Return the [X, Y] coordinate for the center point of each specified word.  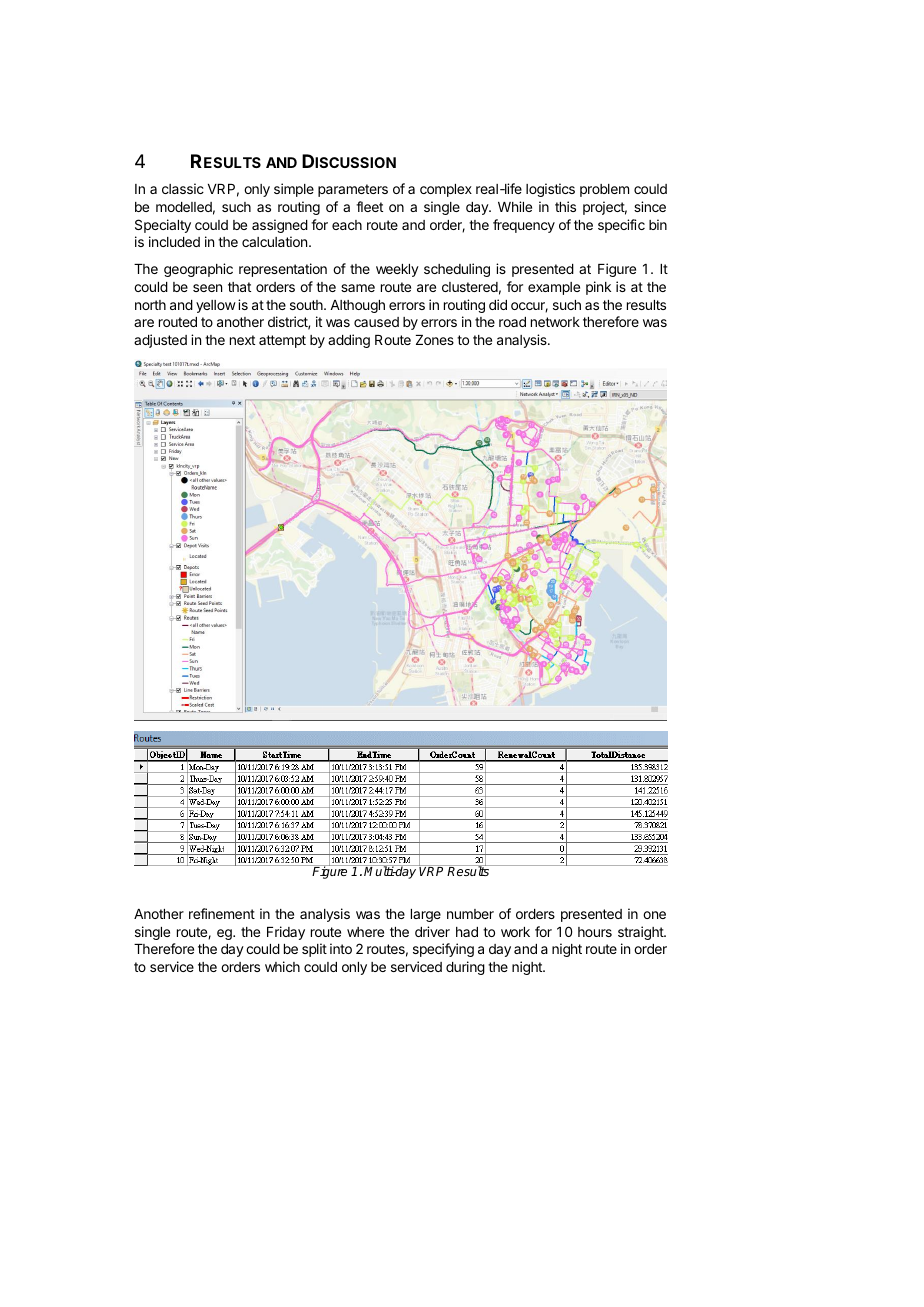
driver [432, 931]
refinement [222, 913]
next [242, 340]
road [512, 322]
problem [604, 190]
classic [183, 188]
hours [595, 932]
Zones [435, 340]
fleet [369, 206]
